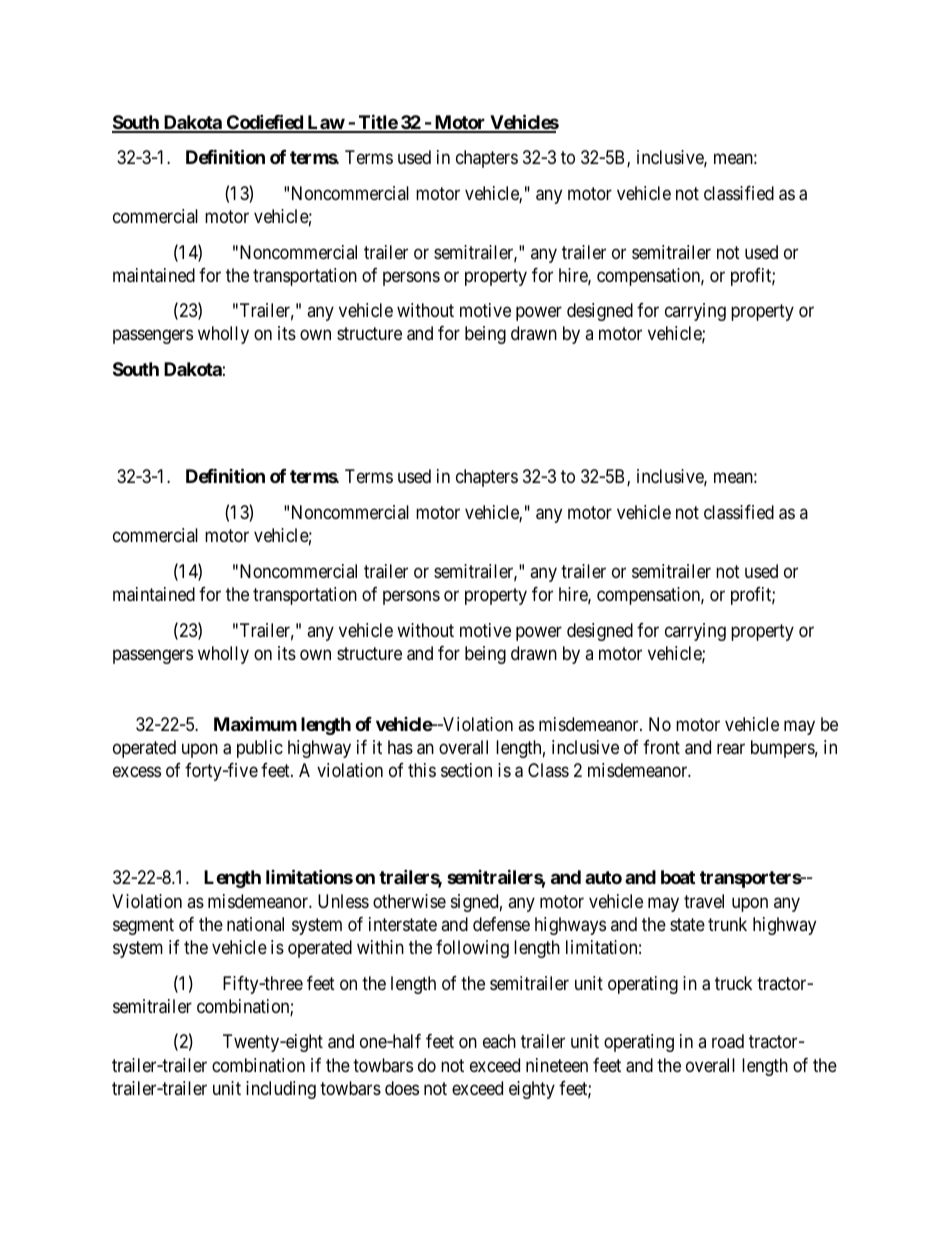 The width and height of the document is (952, 1233). I want to click on within, so click(380, 947).
